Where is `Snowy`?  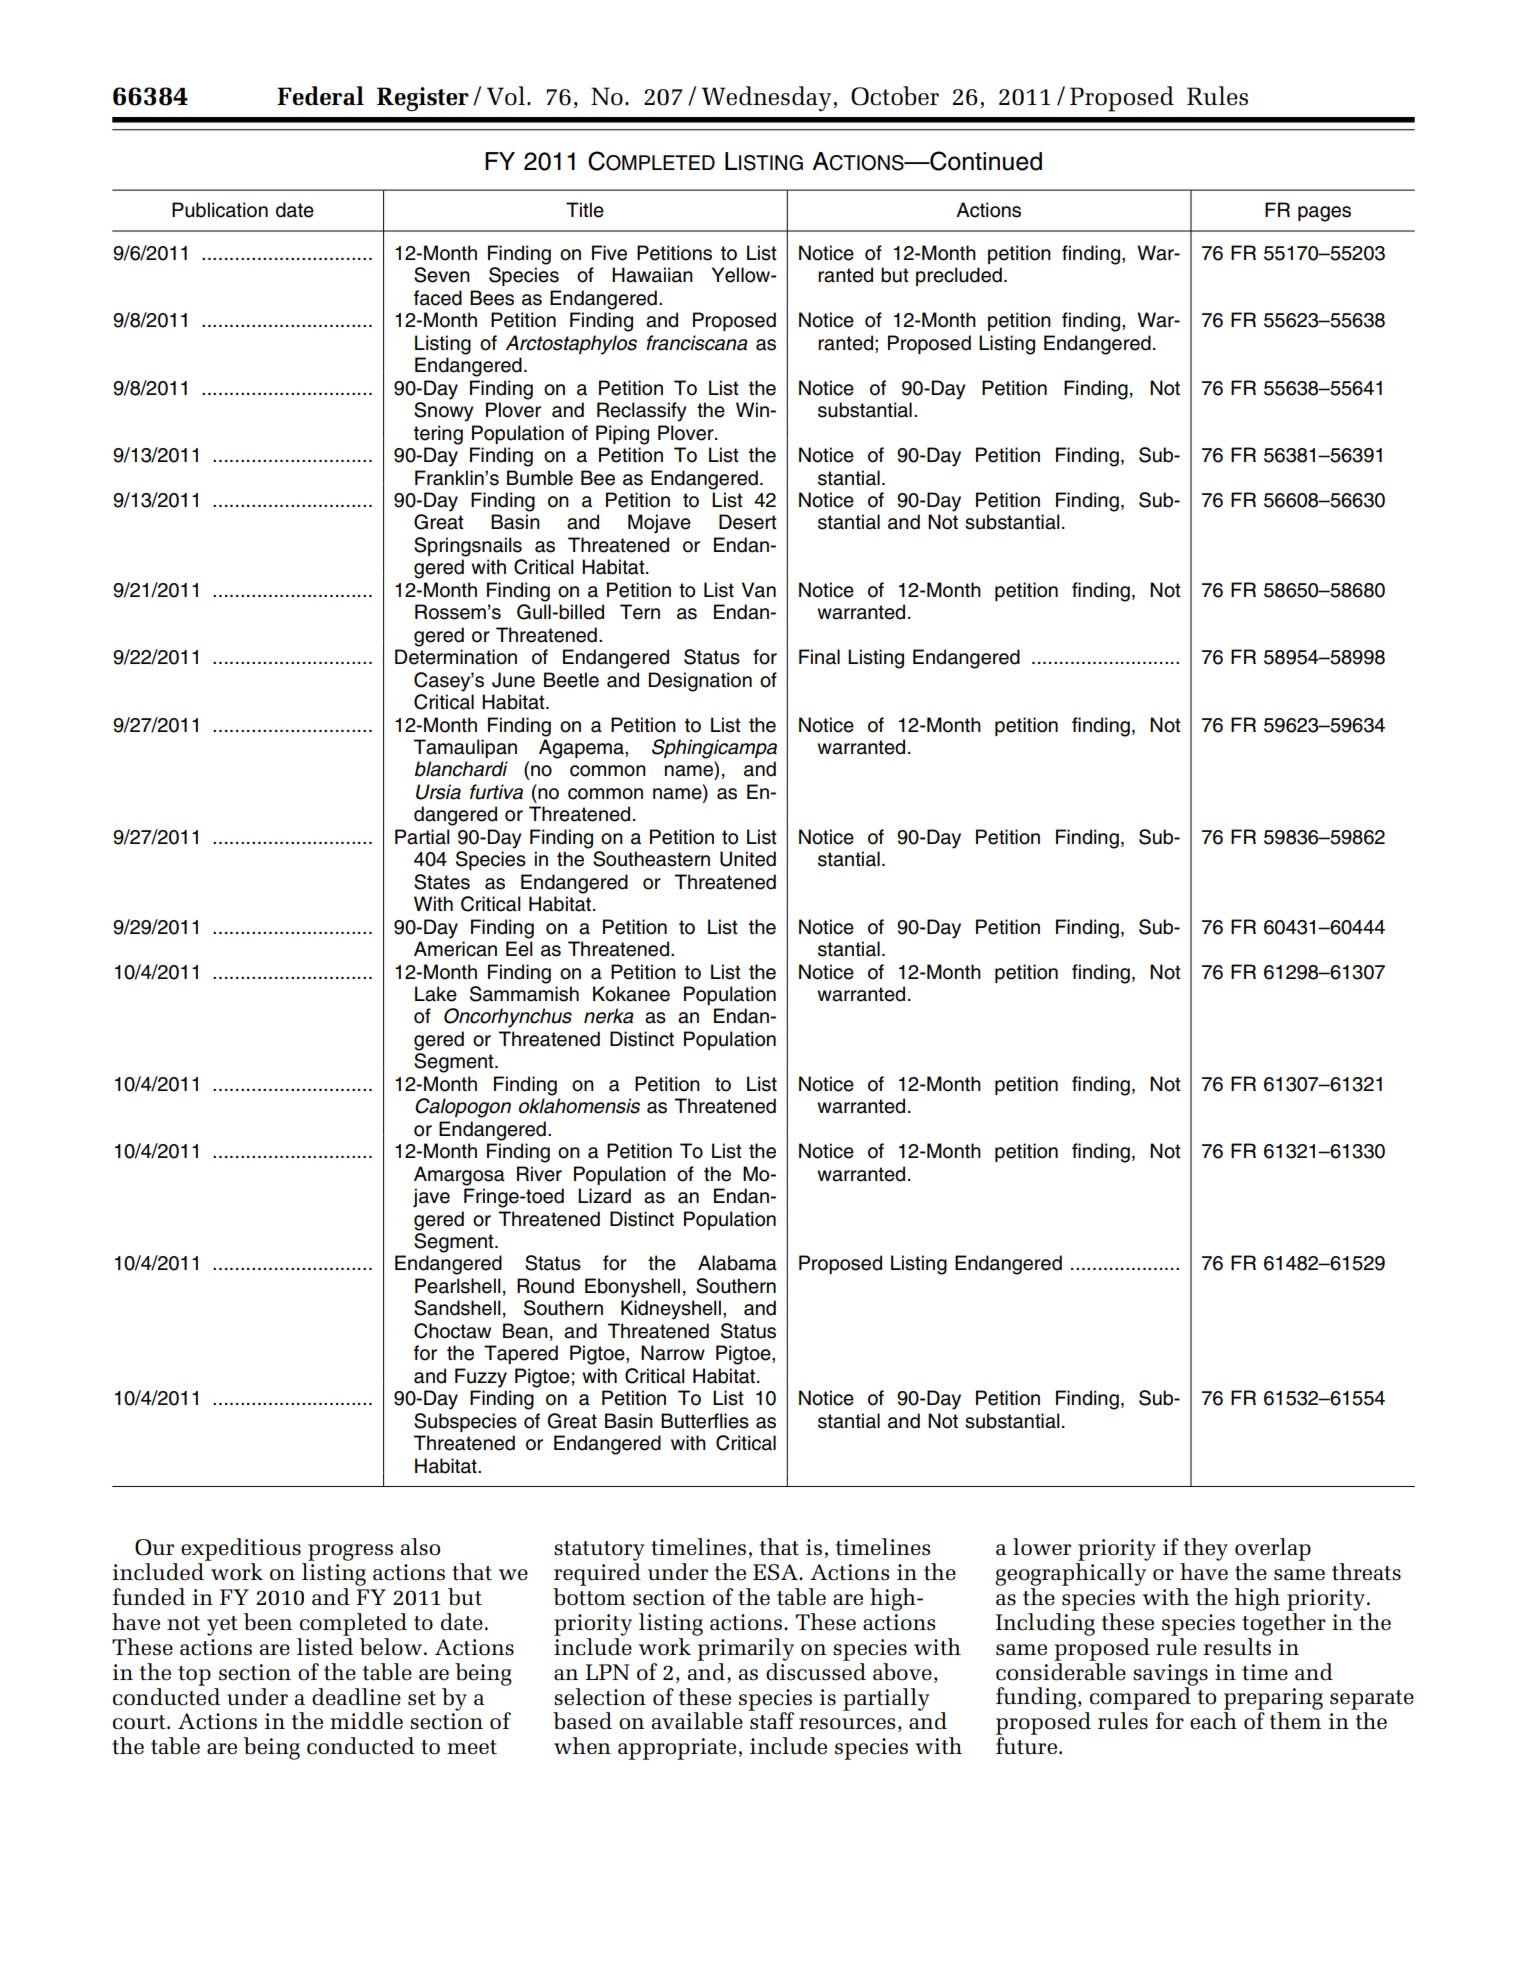
Snowy is located at coordinates (444, 412).
